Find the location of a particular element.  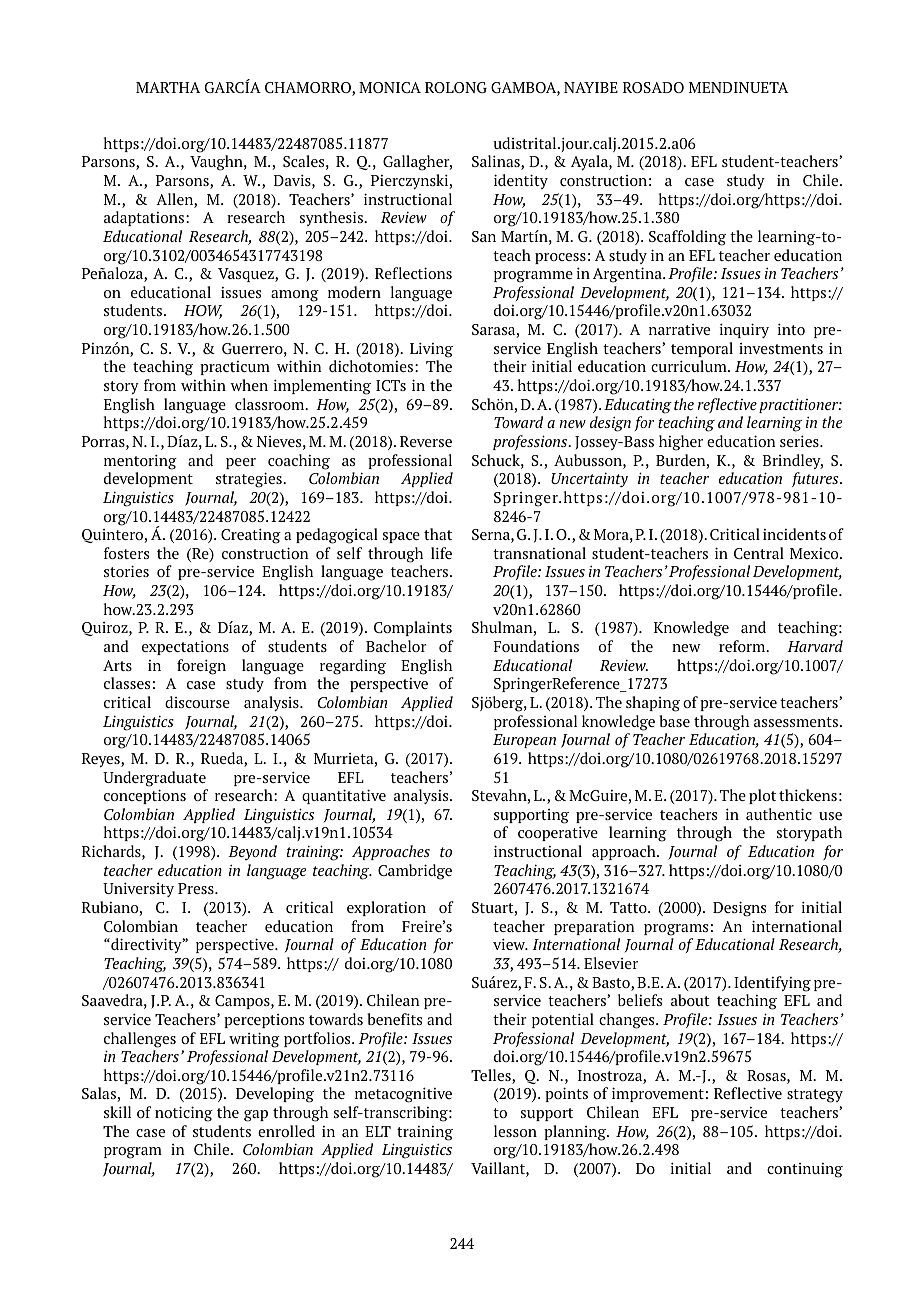

assessments is located at coordinates (797, 722).
